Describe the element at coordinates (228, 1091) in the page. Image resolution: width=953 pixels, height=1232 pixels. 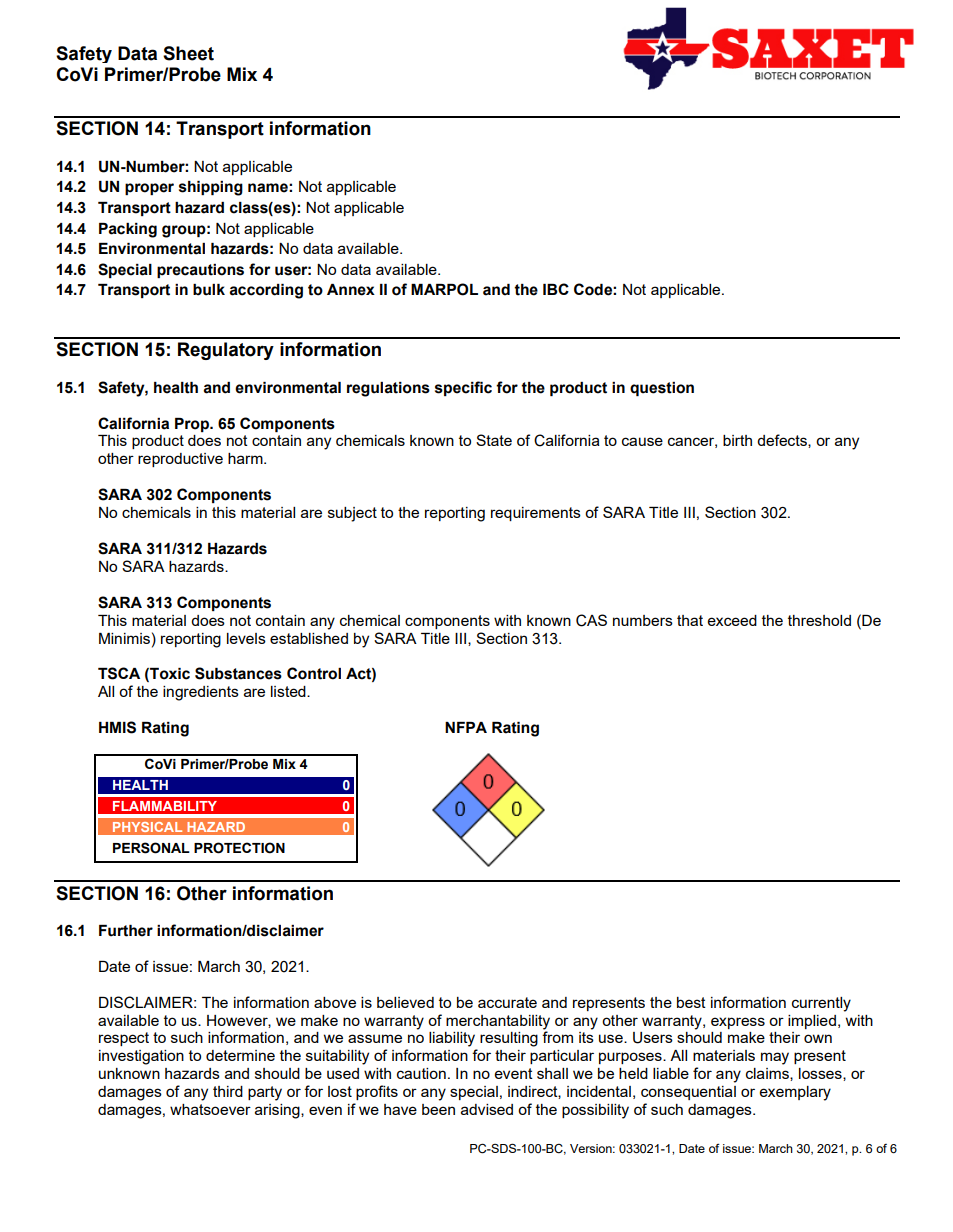
I see `third` at that location.
